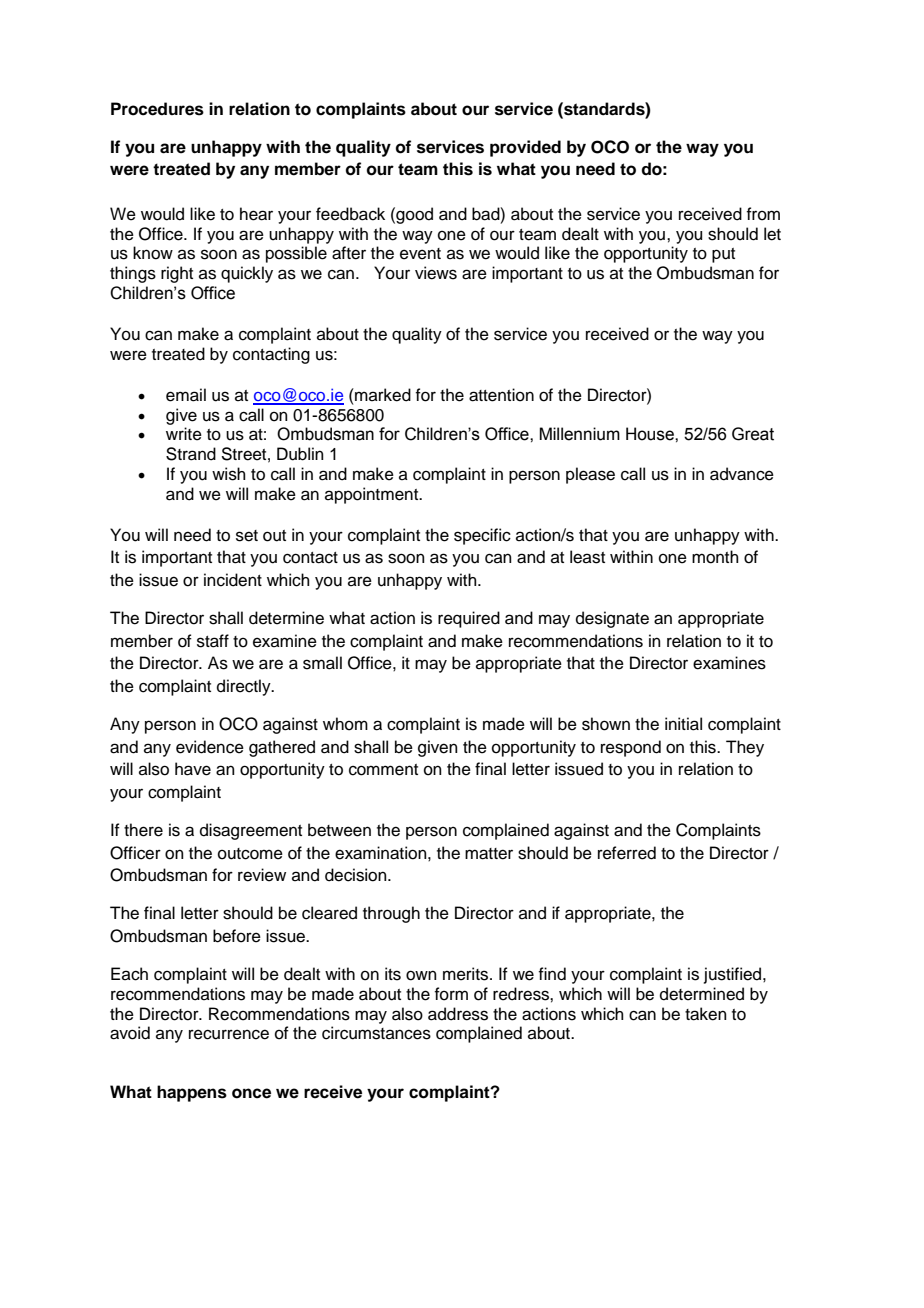  Describe the element at coordinates (157, 109) in the screenshot. I see `Procedures` at that location.
